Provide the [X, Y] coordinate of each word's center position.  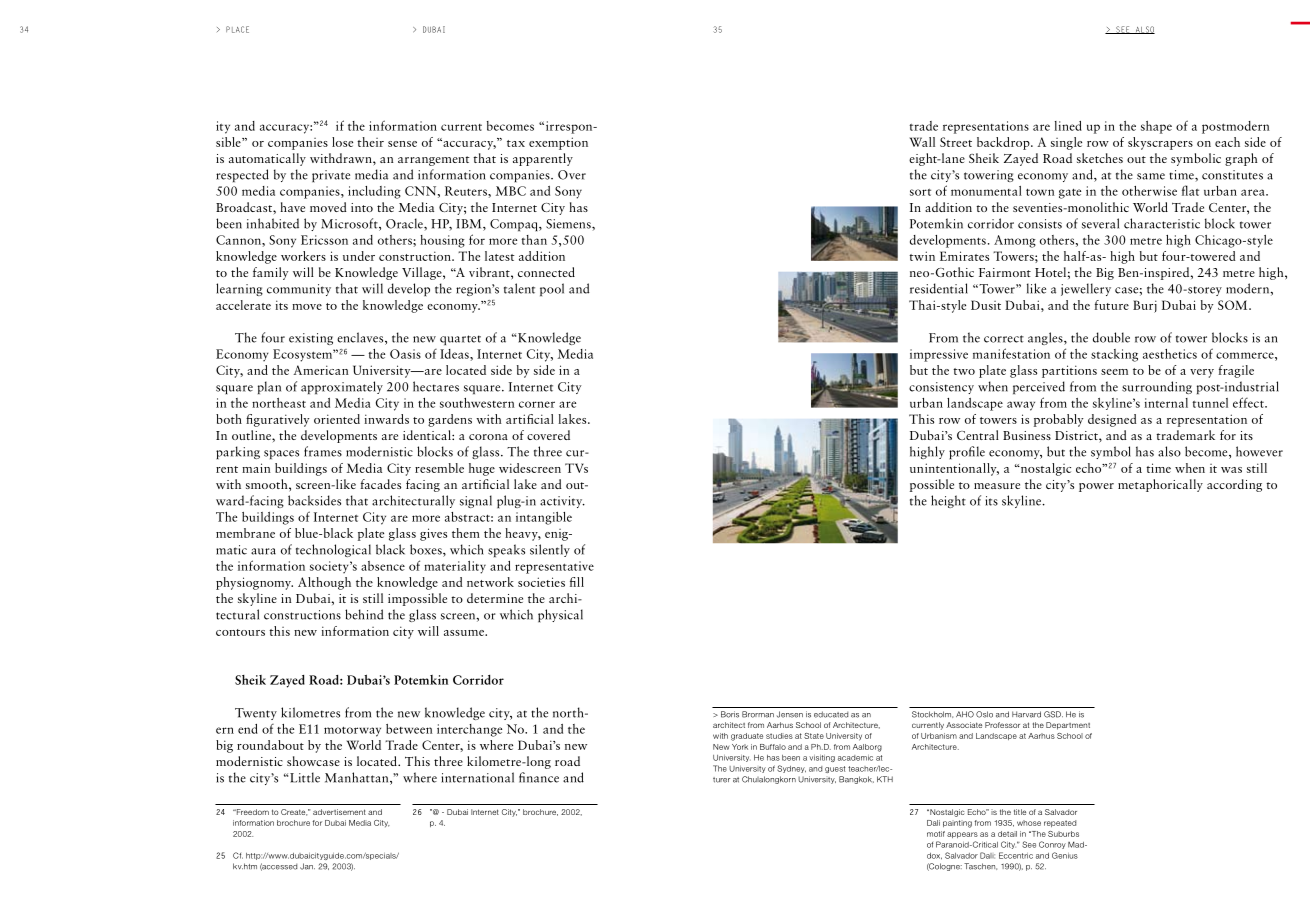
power [1096, 487]
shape [1156, 127]
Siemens [569, 224]
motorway [352, 732]
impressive [939, 355]
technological [333, 550]
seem [1114, 372]
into [362, 207]
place [237, 29]
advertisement [339, 812]
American [321, 370]
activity [562, 502]
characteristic [1162, 223]
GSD [1053, 714]
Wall [922, 142]
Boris [730, 714]
